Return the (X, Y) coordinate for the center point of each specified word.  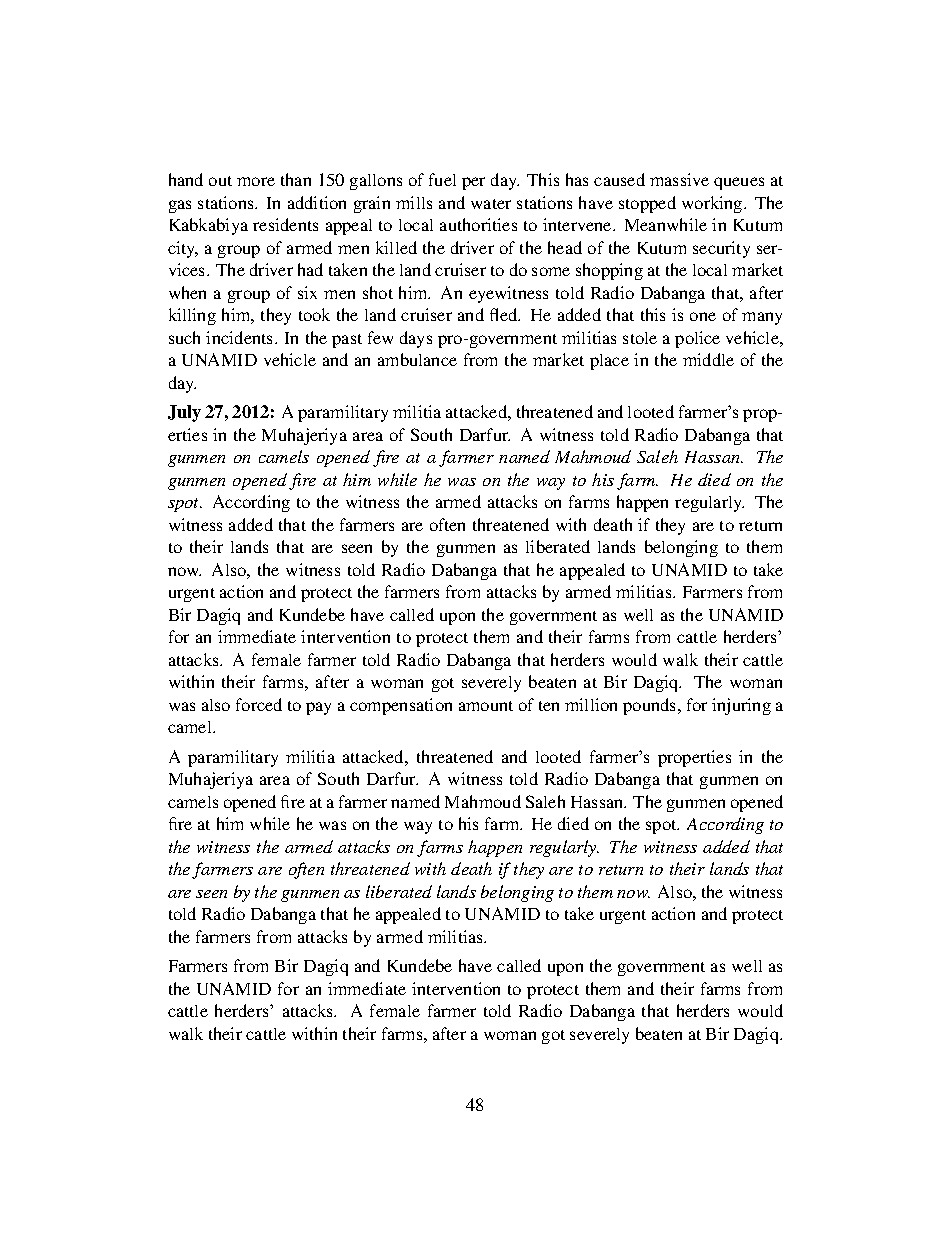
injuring (741, 706)
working (713, 204)
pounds (651, 706)
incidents (241, 337)
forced (259, 704)
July (184, 413)
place (609, 362)
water (491, 204)
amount (486, 706)
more (256, 181)
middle (708, 359)
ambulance (417, 359)
